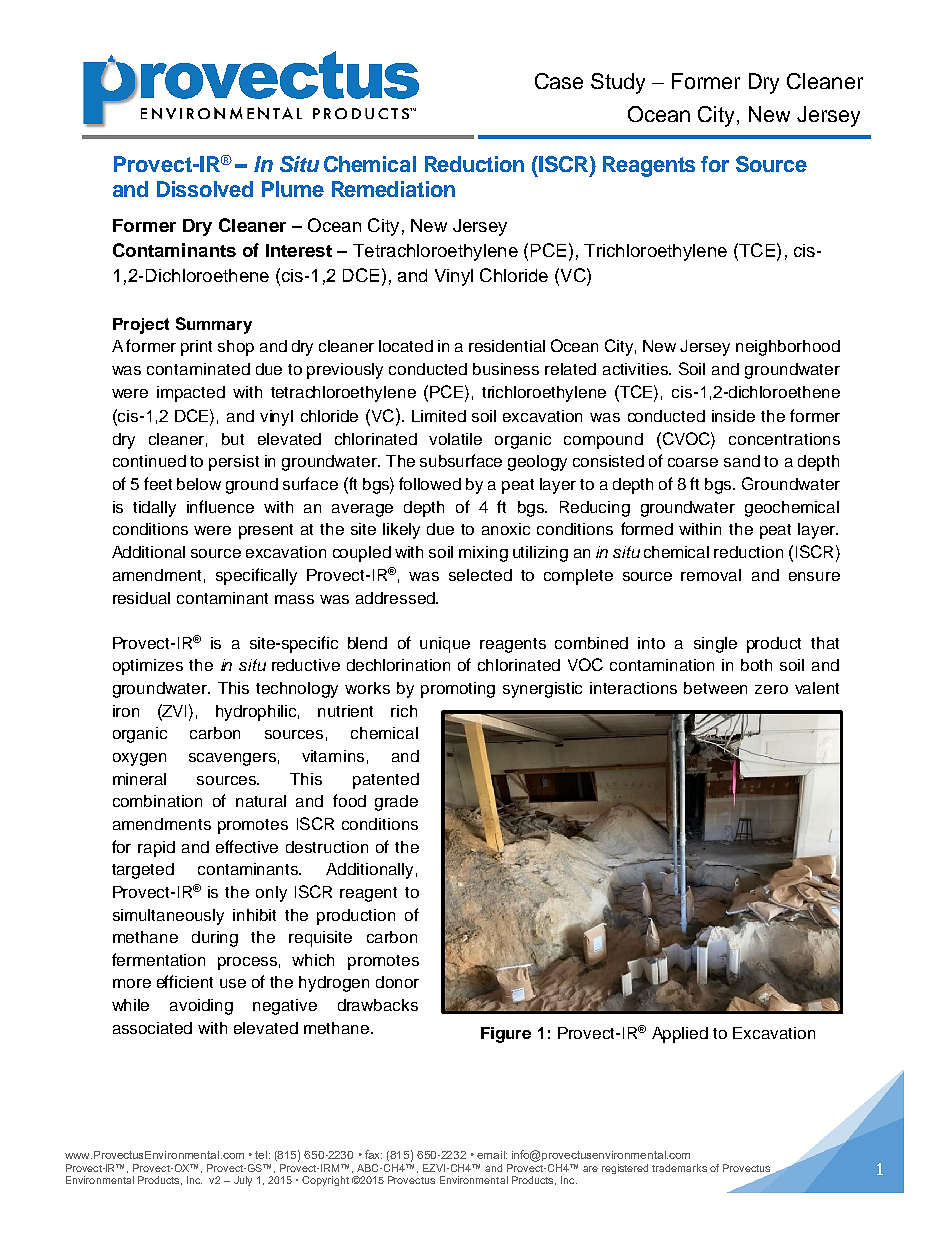 The height and width of the image is (1233, 952). I want to click on Study, so click(618, 83).
